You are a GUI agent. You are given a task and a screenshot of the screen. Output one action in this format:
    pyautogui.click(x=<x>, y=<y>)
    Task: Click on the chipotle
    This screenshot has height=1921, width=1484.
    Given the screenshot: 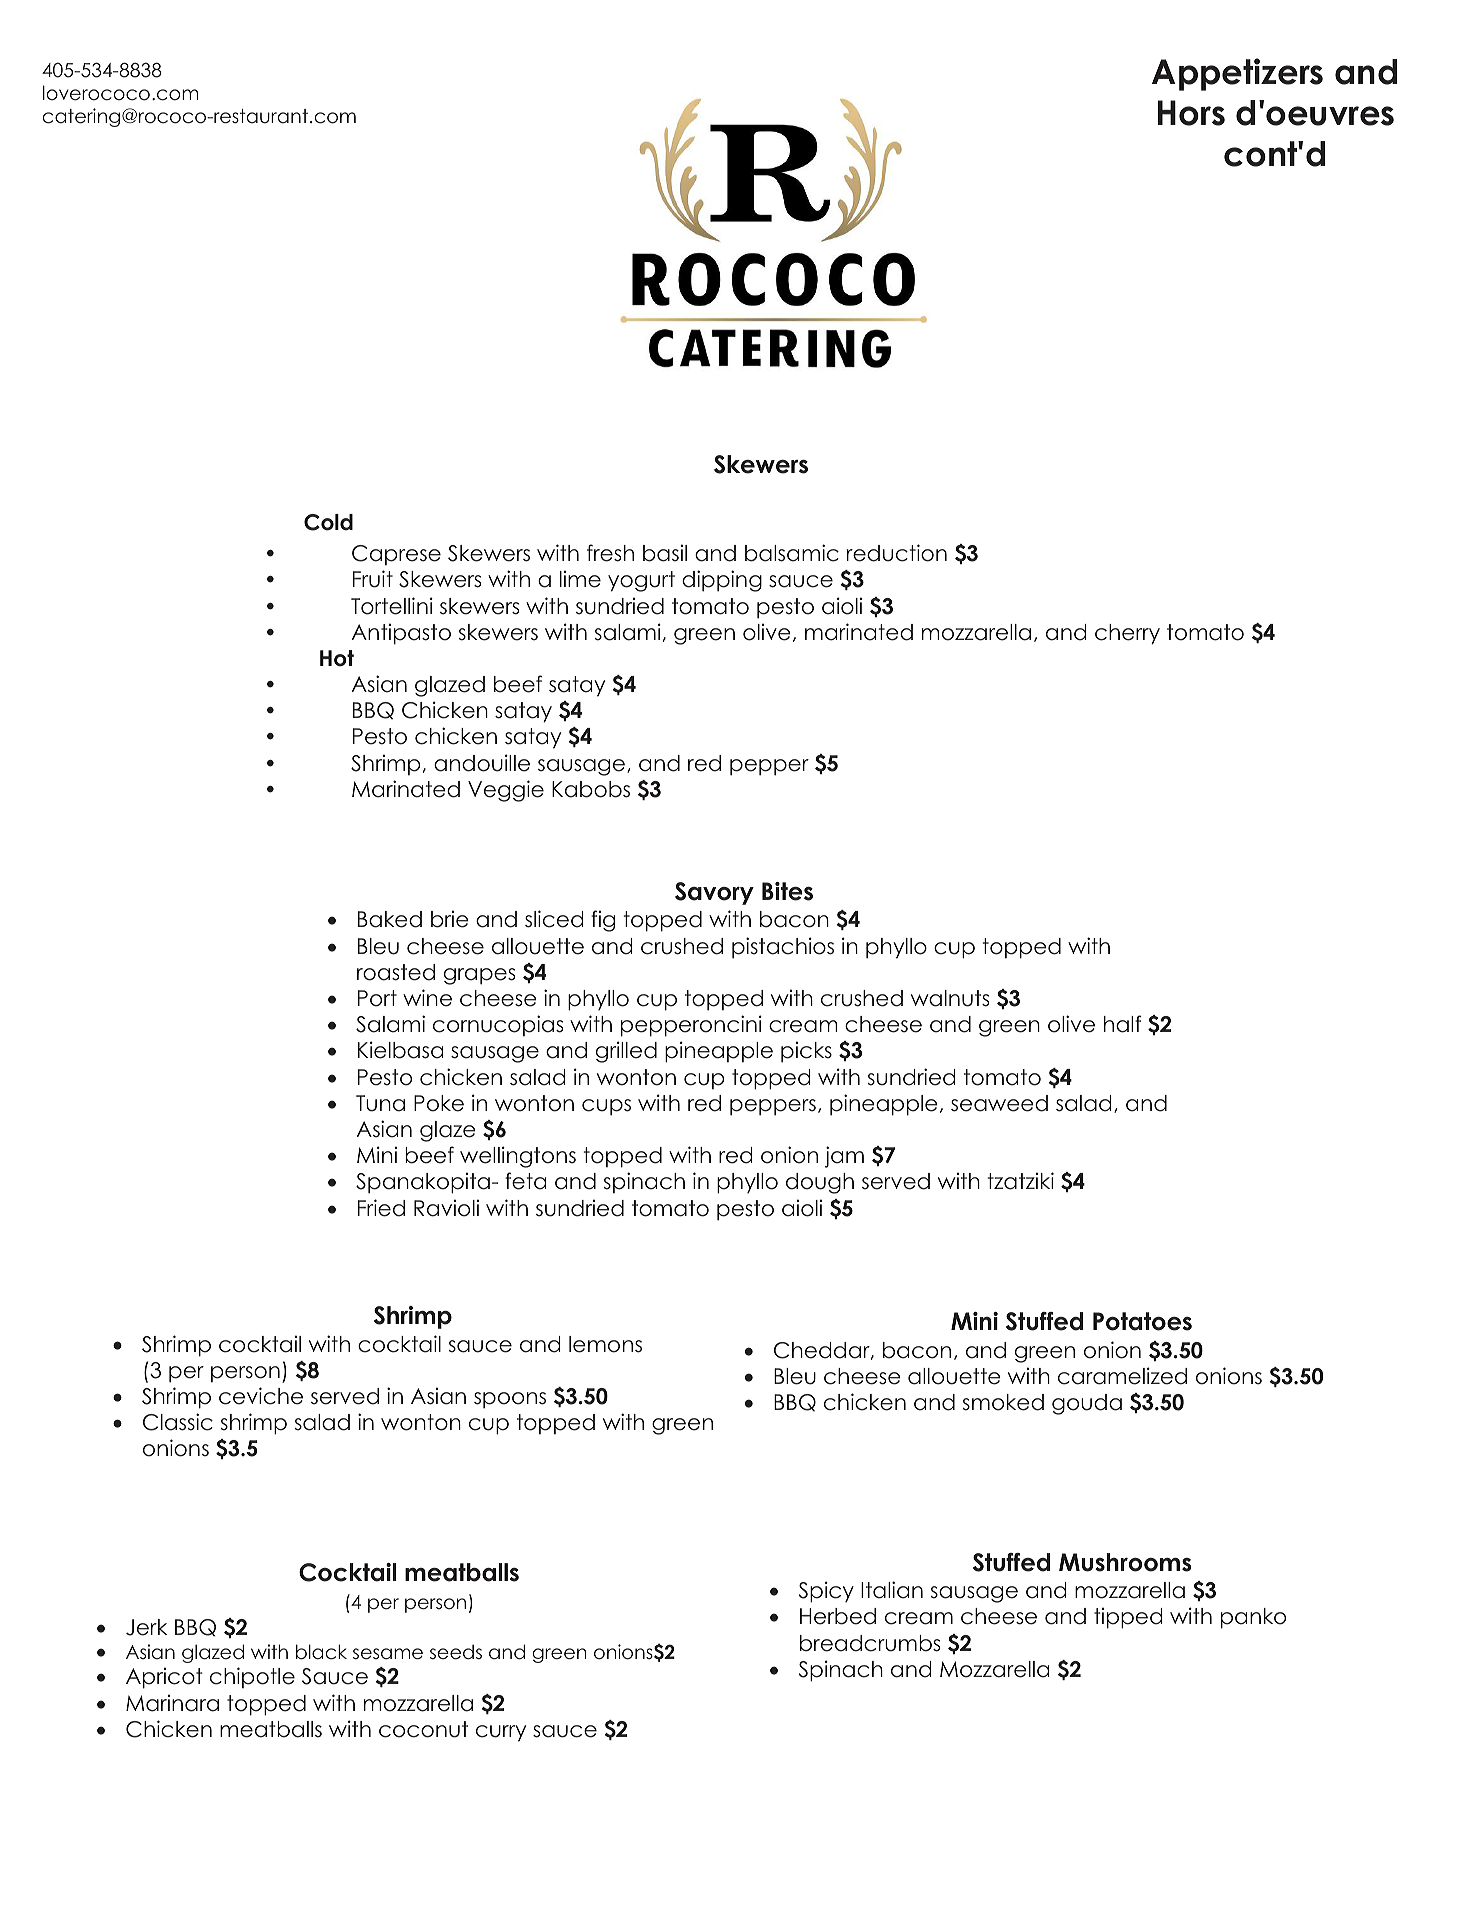 What is the action you would take?
    pyautogui.click(x=252, y=1677)
